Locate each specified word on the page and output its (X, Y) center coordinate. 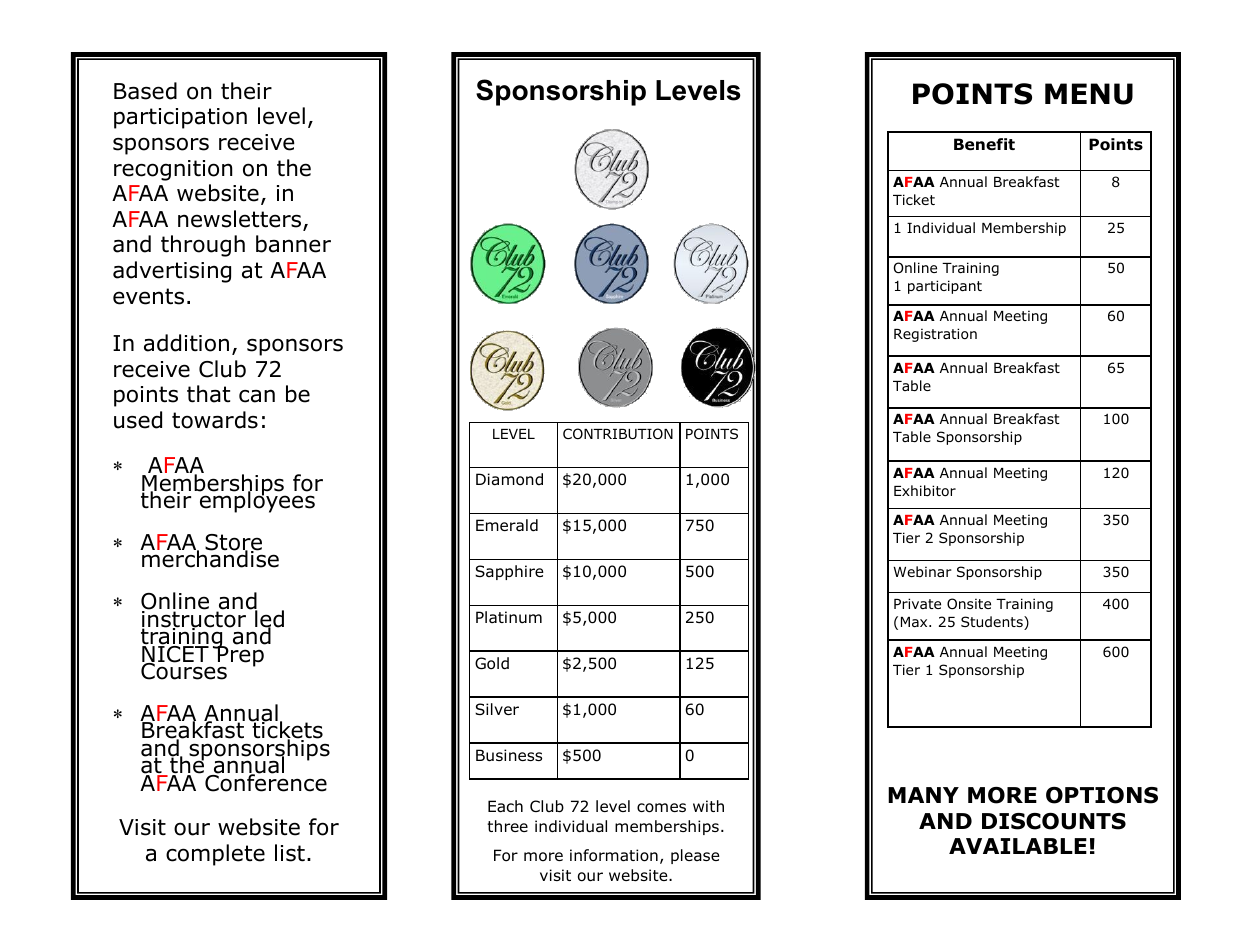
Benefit (984, 144)
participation (180, 118)
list (290, 853)
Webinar (922, 571)
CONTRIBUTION (618, 434)
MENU (1089, 94)
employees (257, 501)
